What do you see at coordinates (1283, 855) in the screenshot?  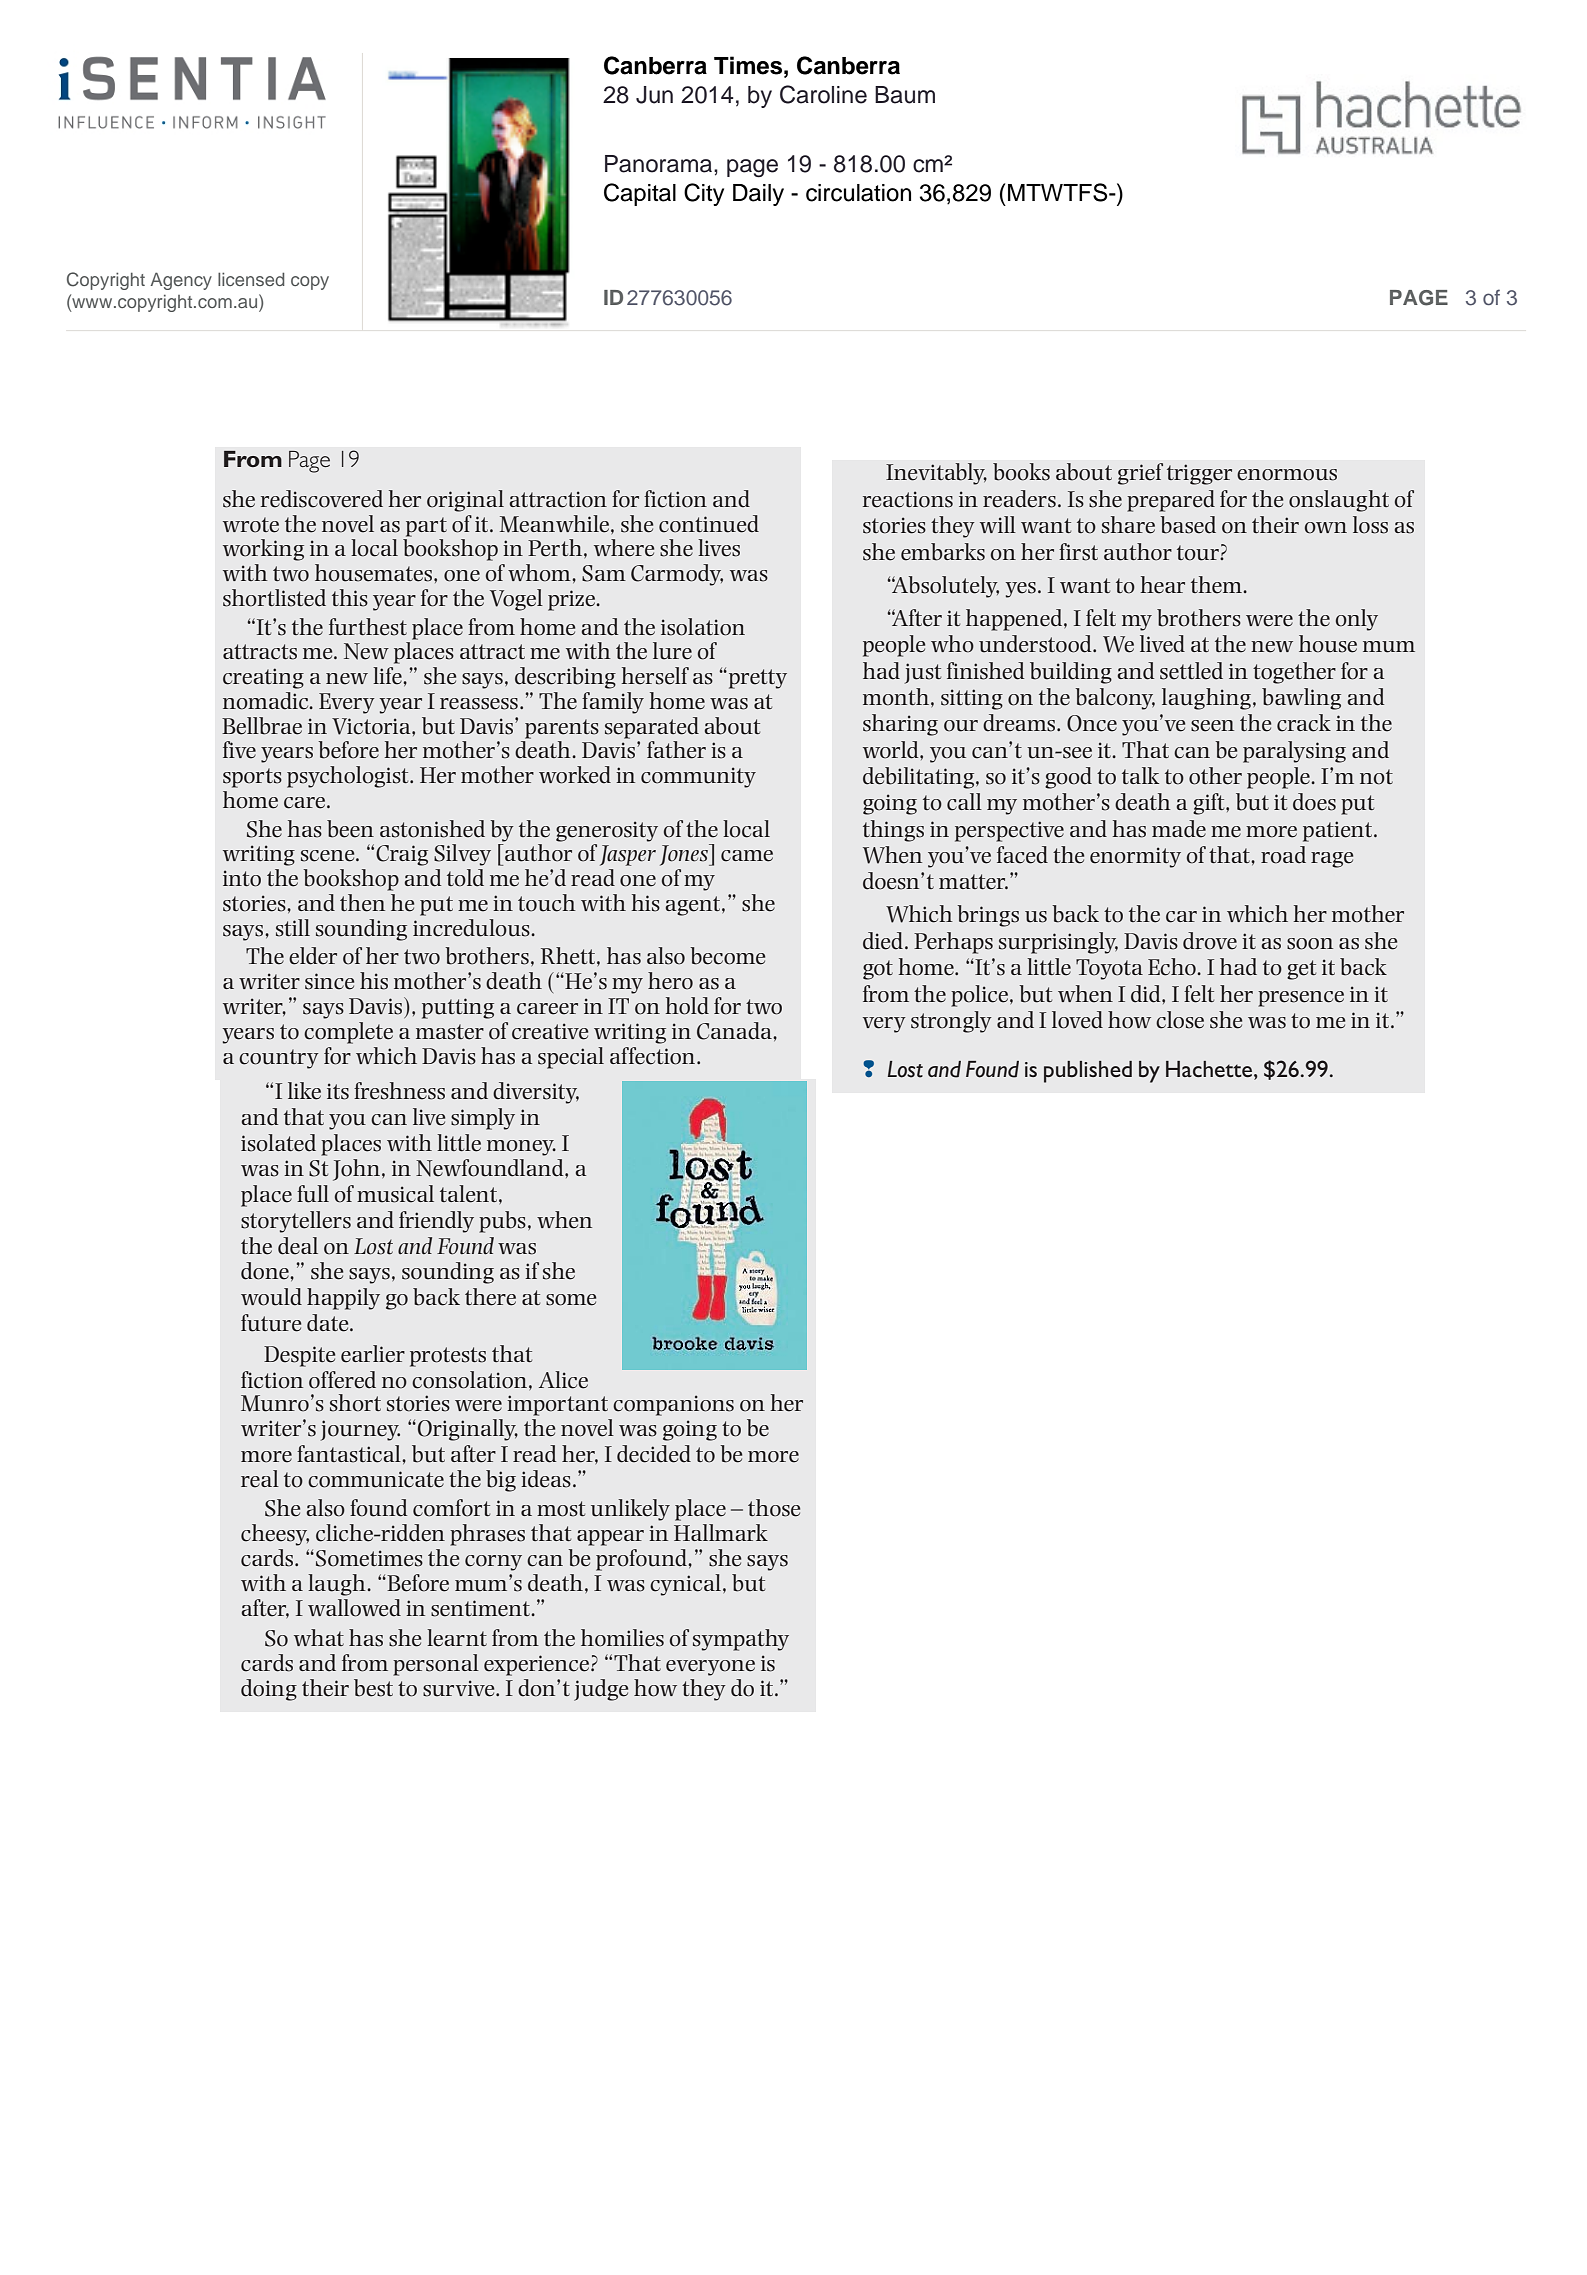 I see `road` at bounding box center [1283, 855].
